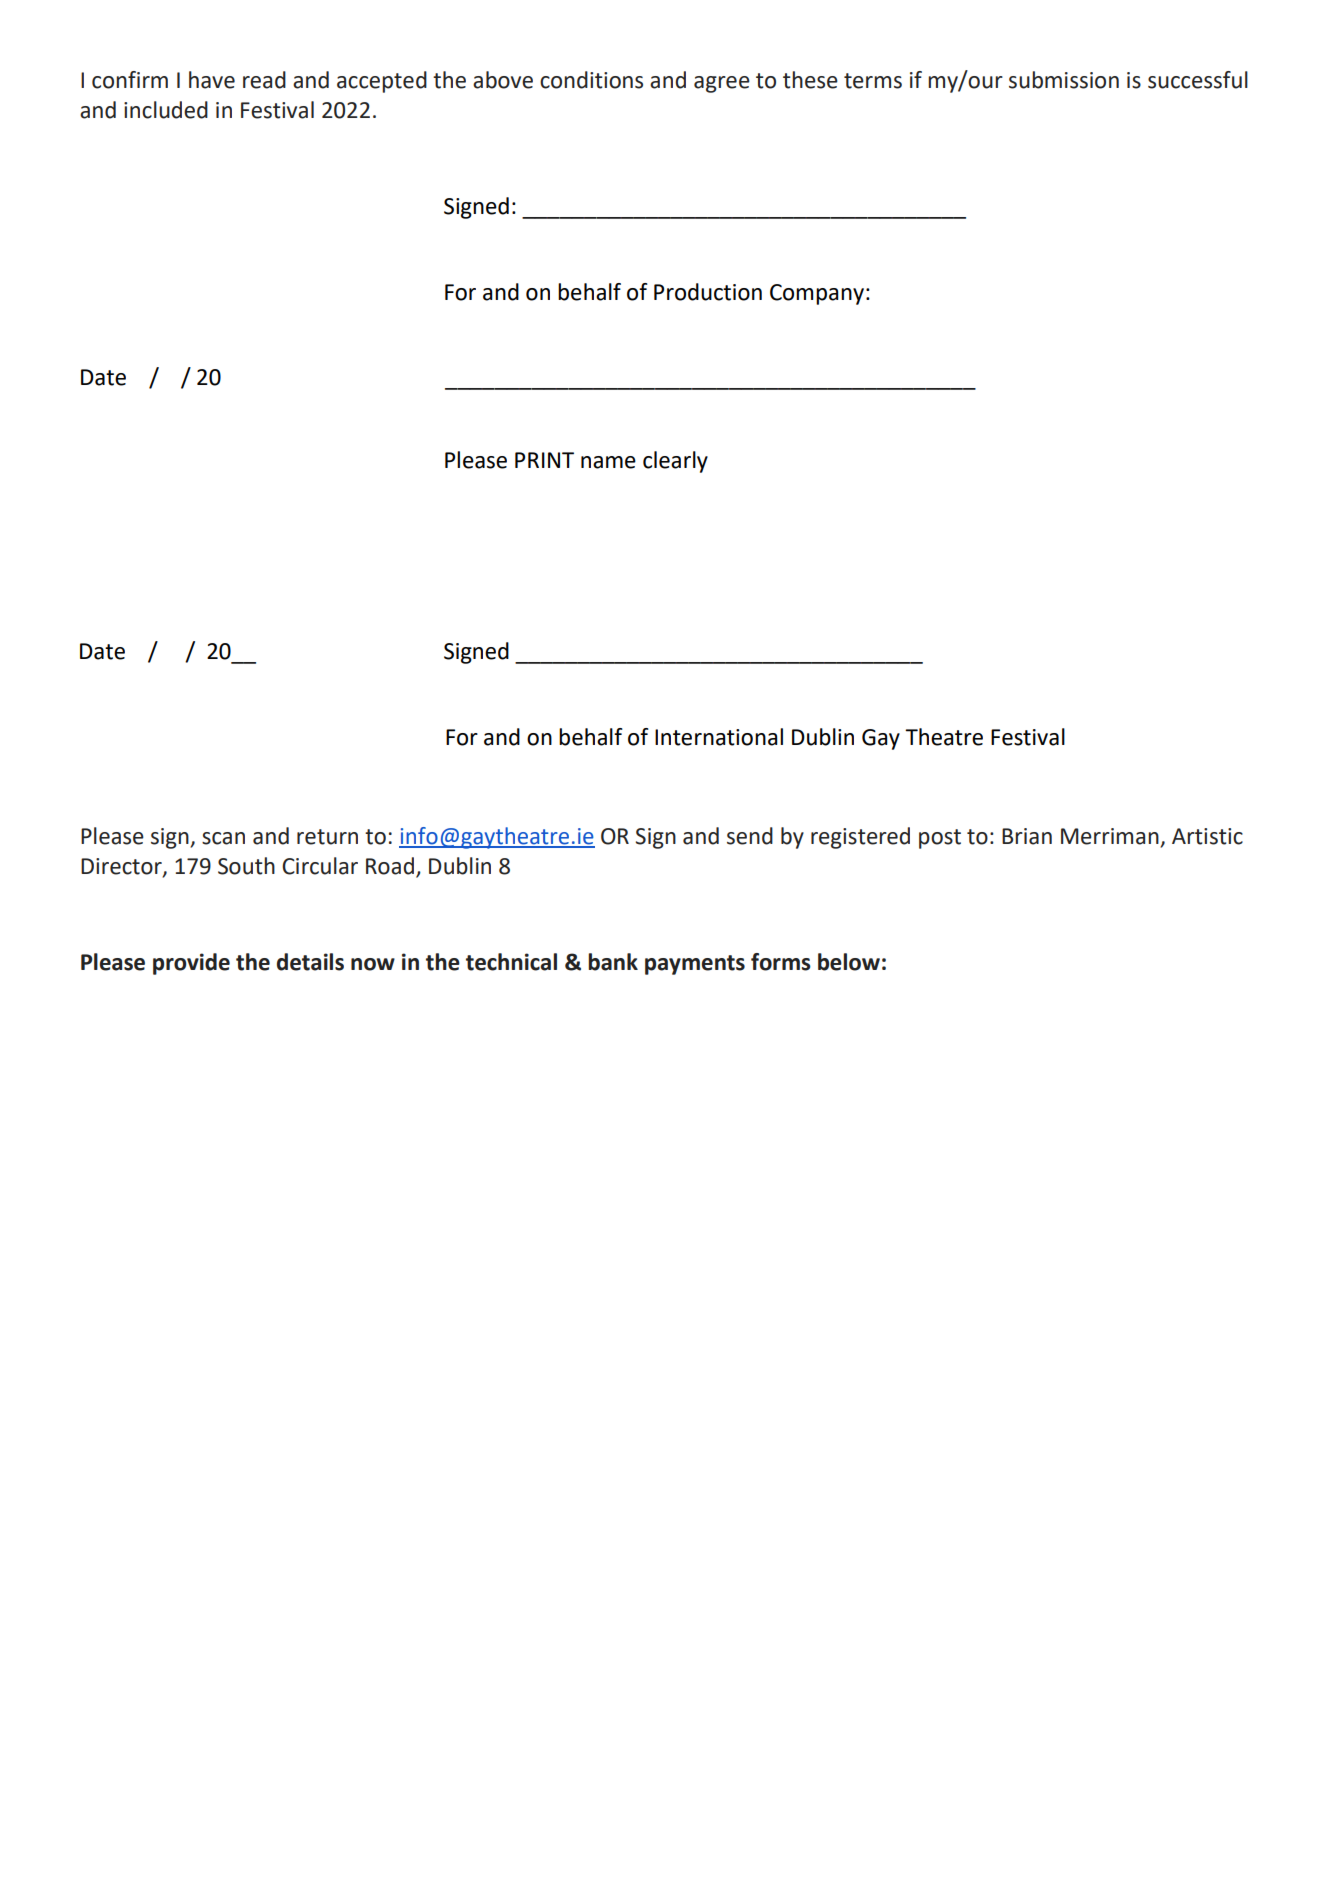  I want to click on clearly, so click(675, 462).
